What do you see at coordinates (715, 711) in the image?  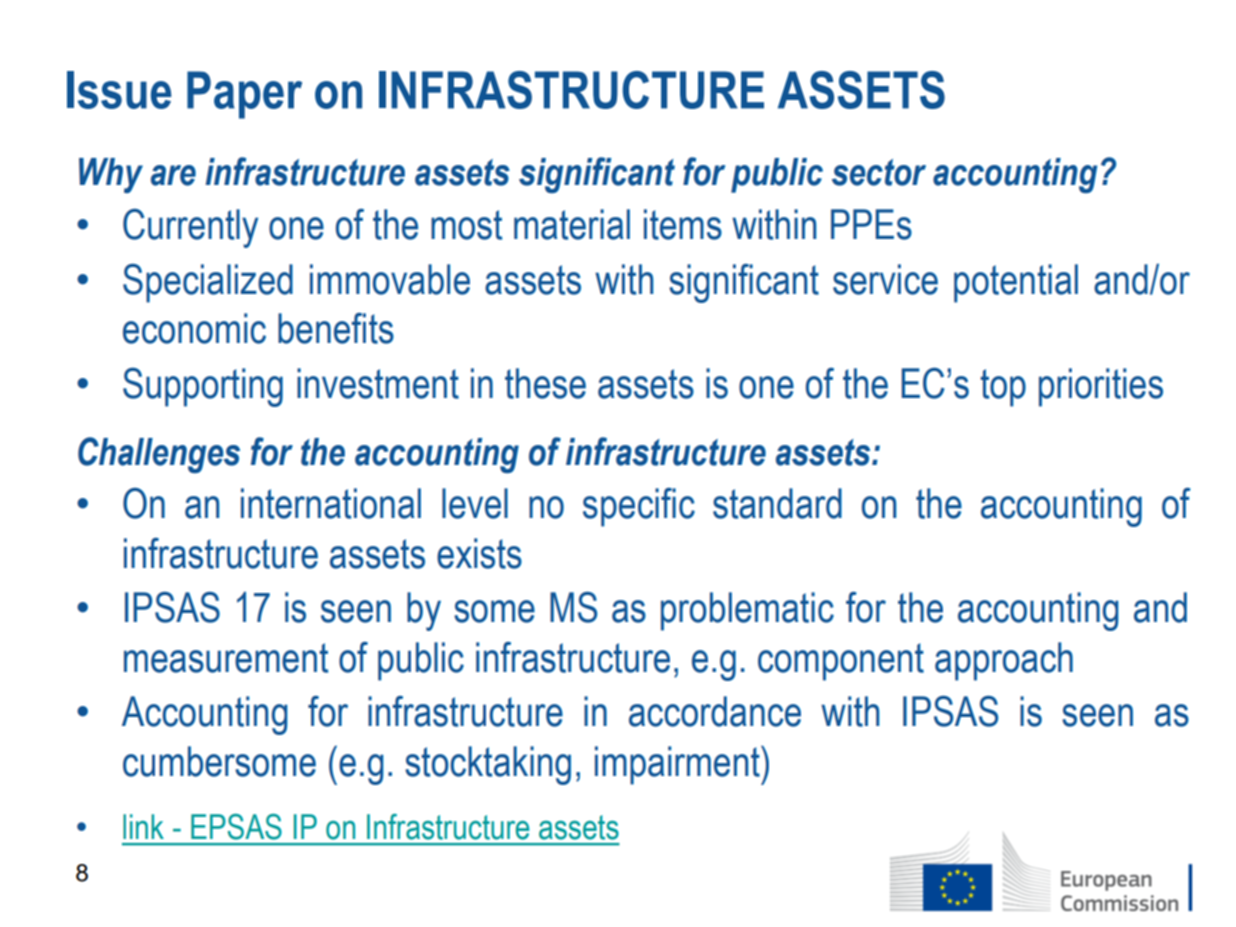 I see `accordance` at bounding box center [715, 711].
